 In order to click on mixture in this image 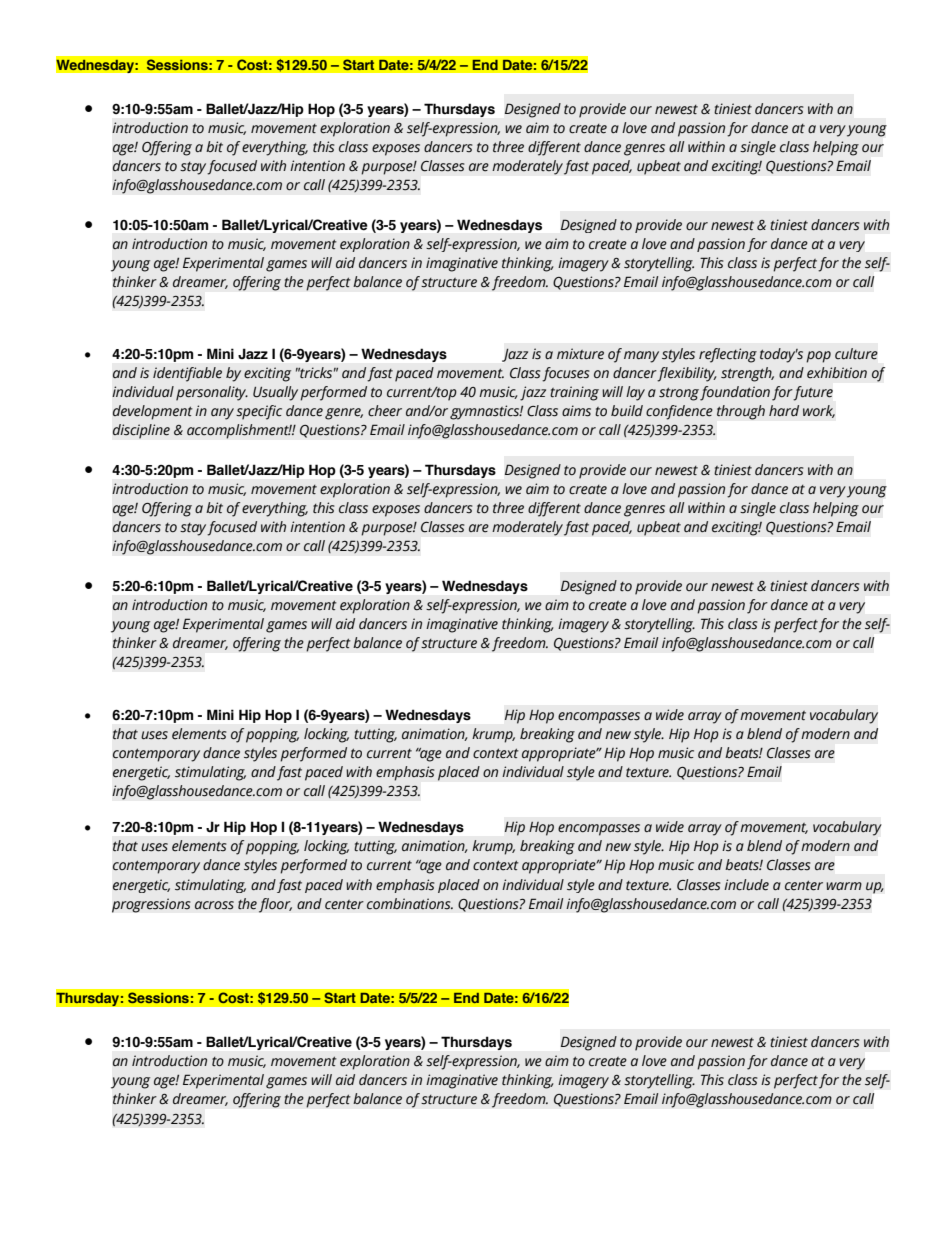, I will do `click(580, 354)`.
